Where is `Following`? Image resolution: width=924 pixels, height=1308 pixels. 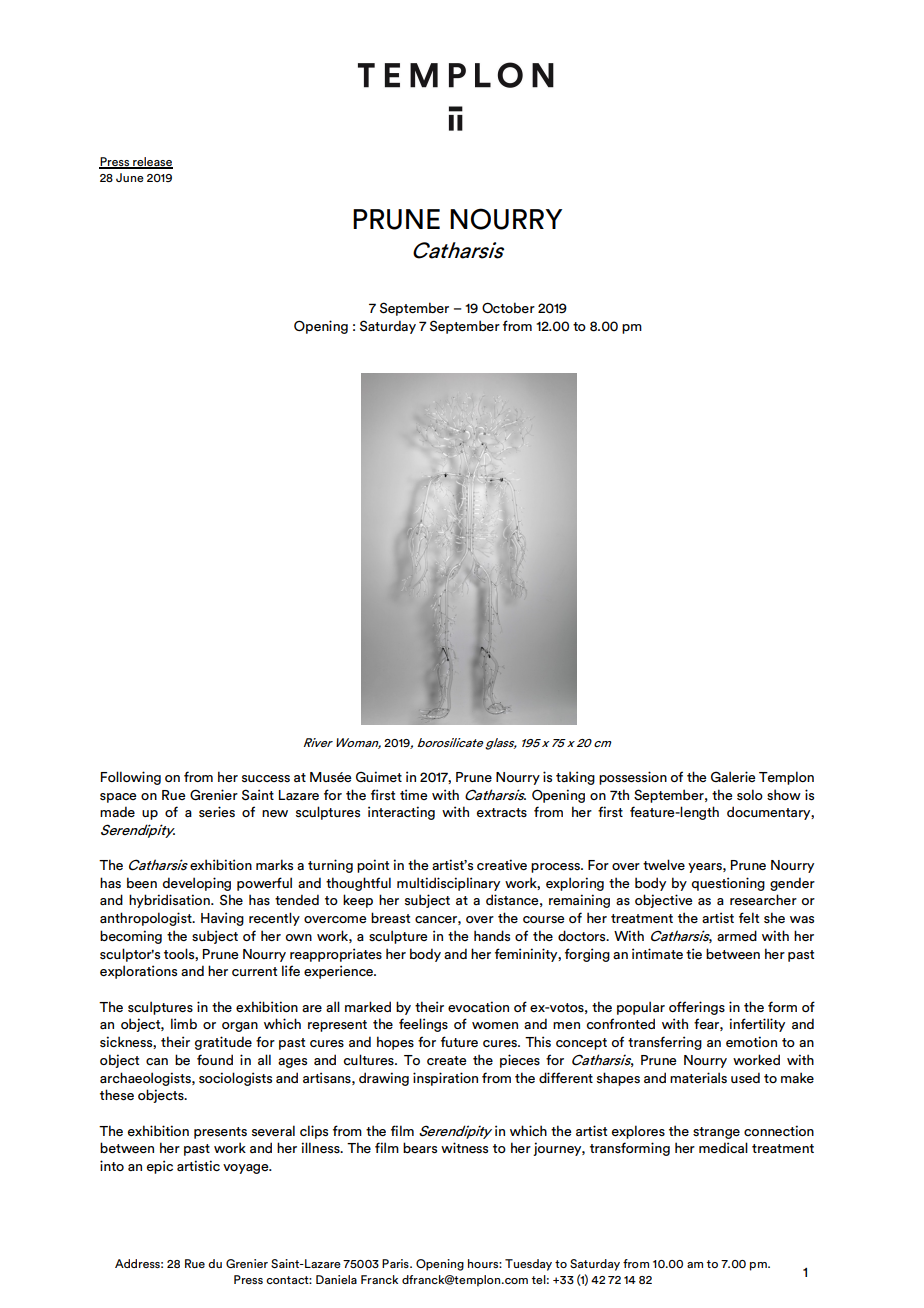 Following is located at coordinates (131, 778).
